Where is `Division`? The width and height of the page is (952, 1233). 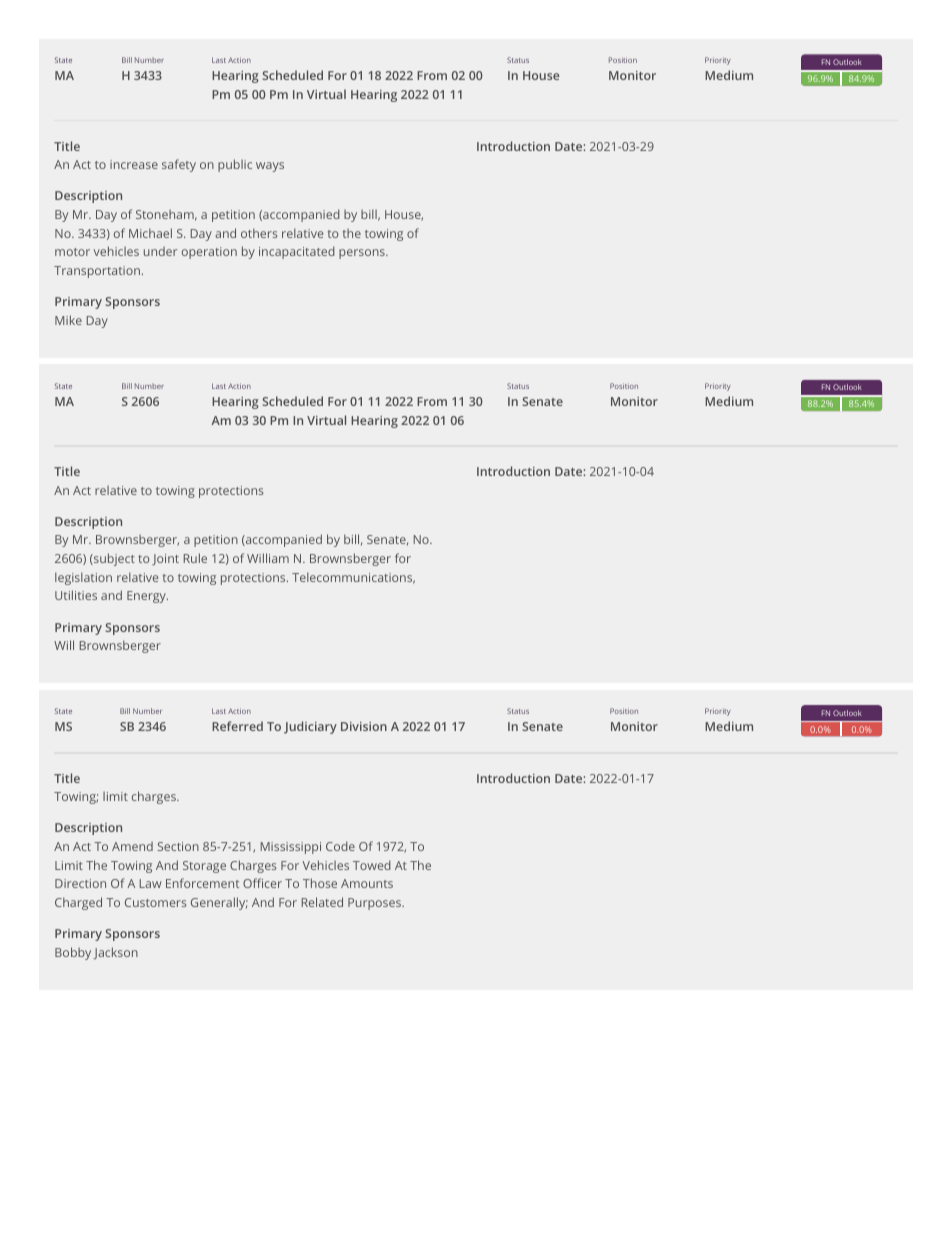 Division is located at coordinates (364, 726).
